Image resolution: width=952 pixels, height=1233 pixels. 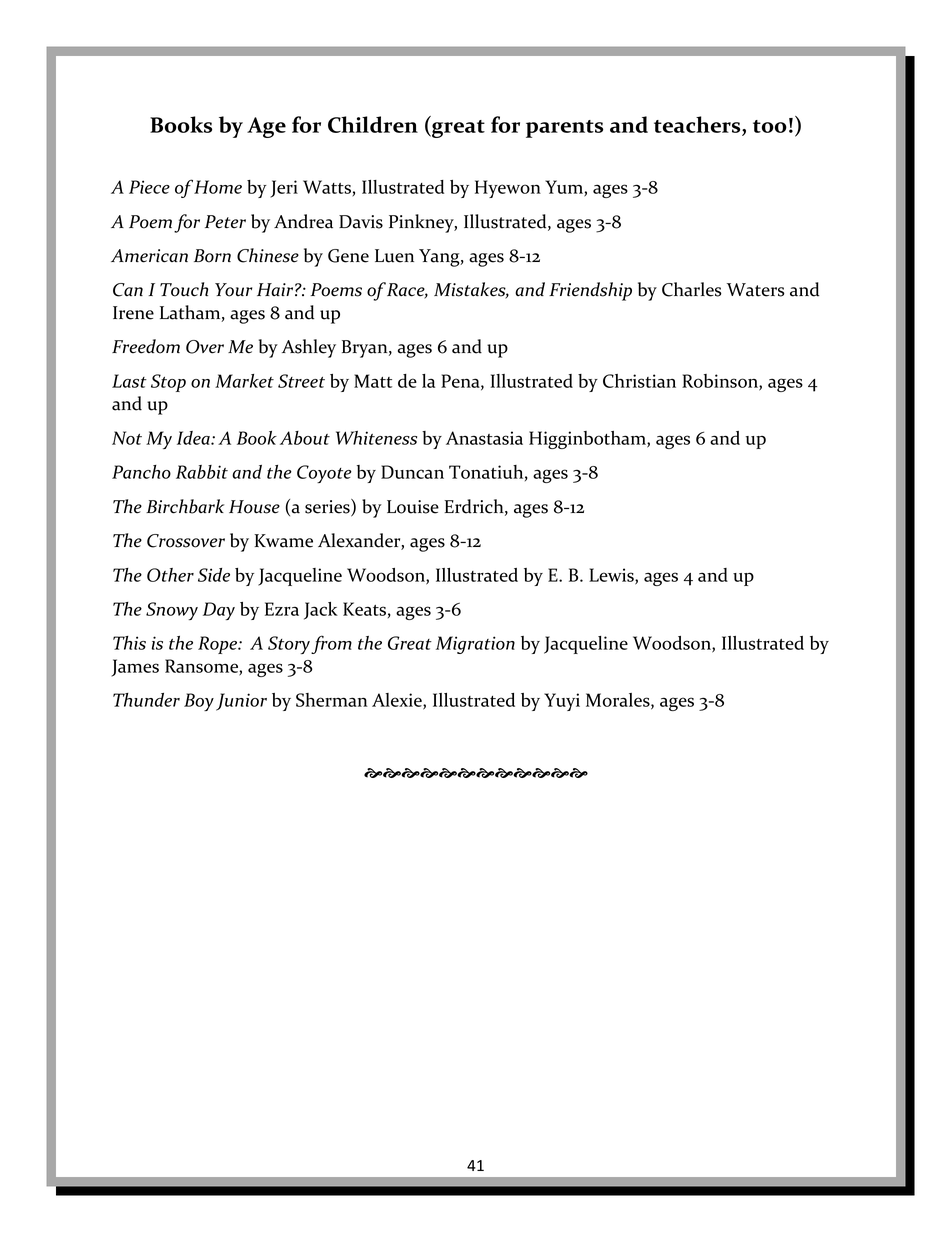 What do you see at coordinates (413, 507) in the screenshot?
I see `Louise` at bounding box center [413, 507].
